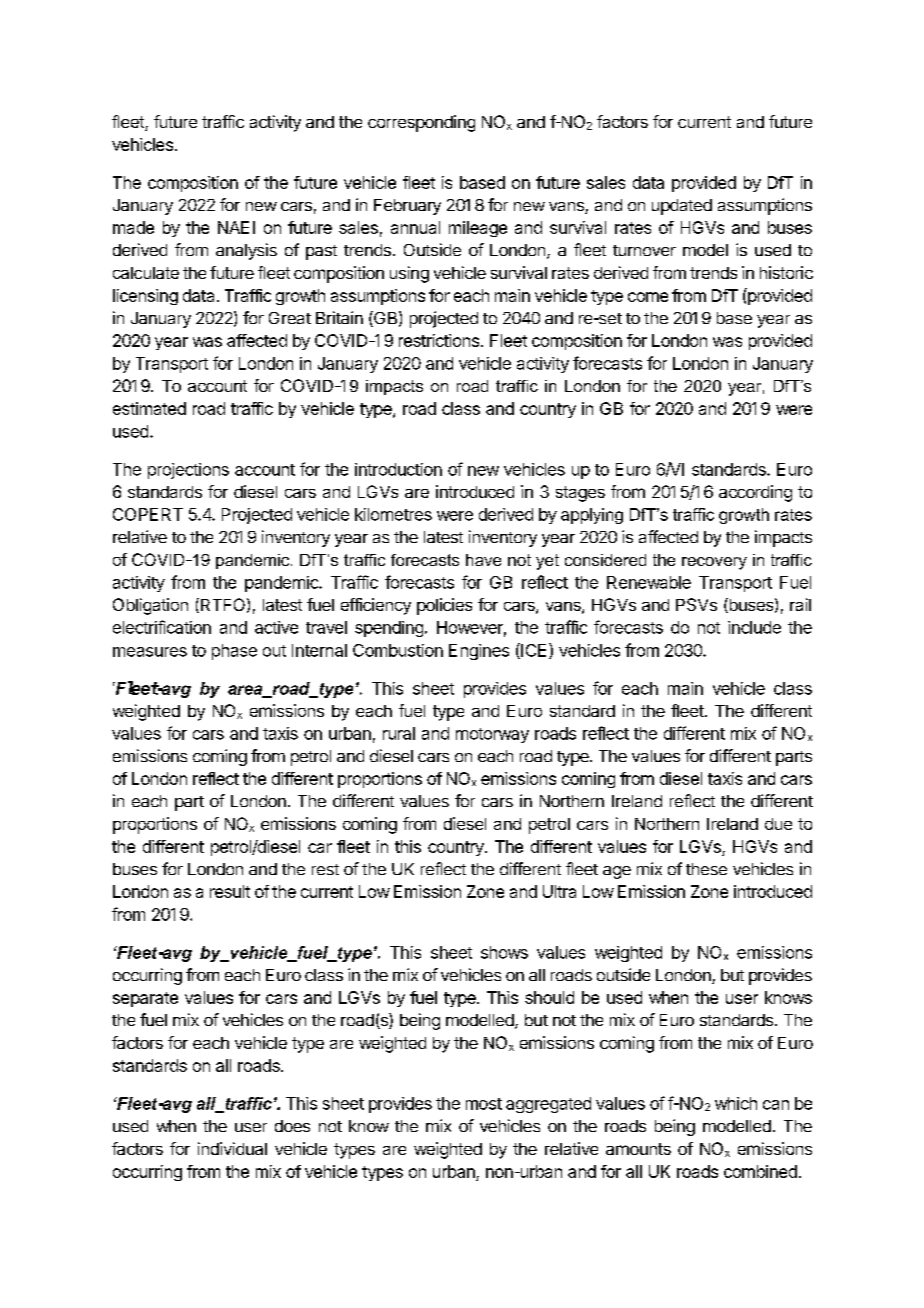  Describe the element at coordinates (232, 1148) in the screenshot. I see `individual` at that location.
